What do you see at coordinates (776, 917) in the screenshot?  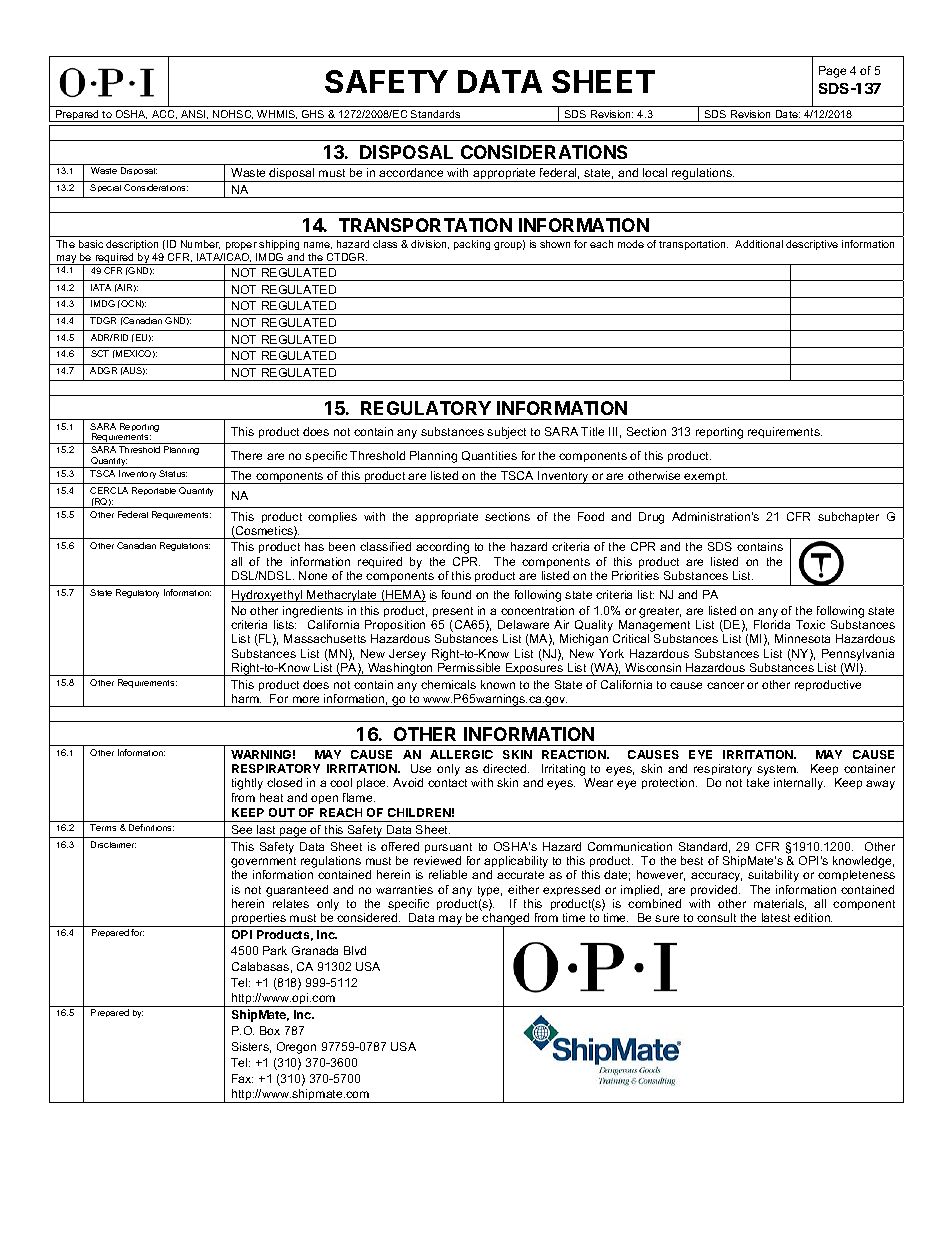 I see `latest` at bounding box center [776, 917].
